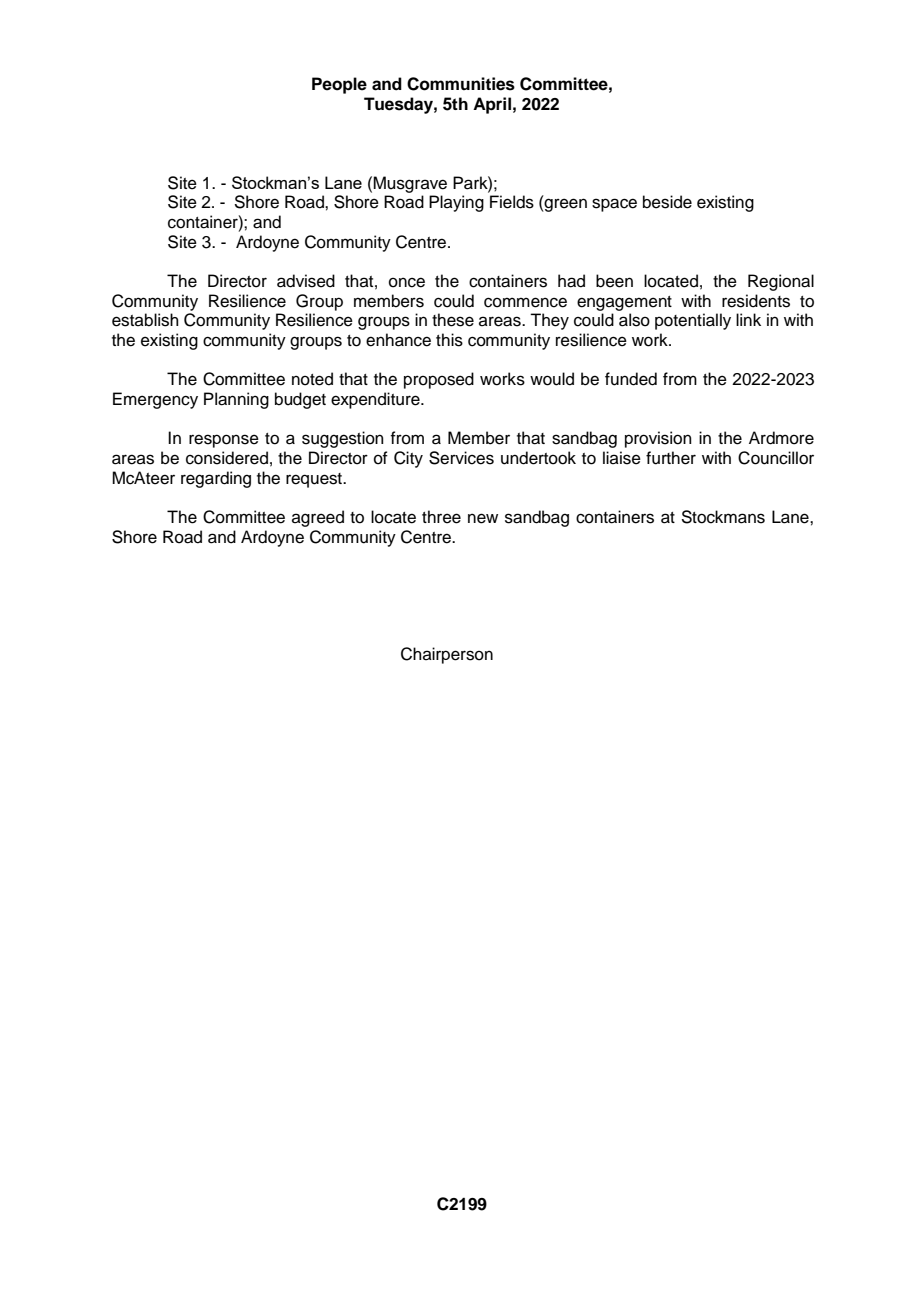  I want to click on Planning, so click(236, 400).
